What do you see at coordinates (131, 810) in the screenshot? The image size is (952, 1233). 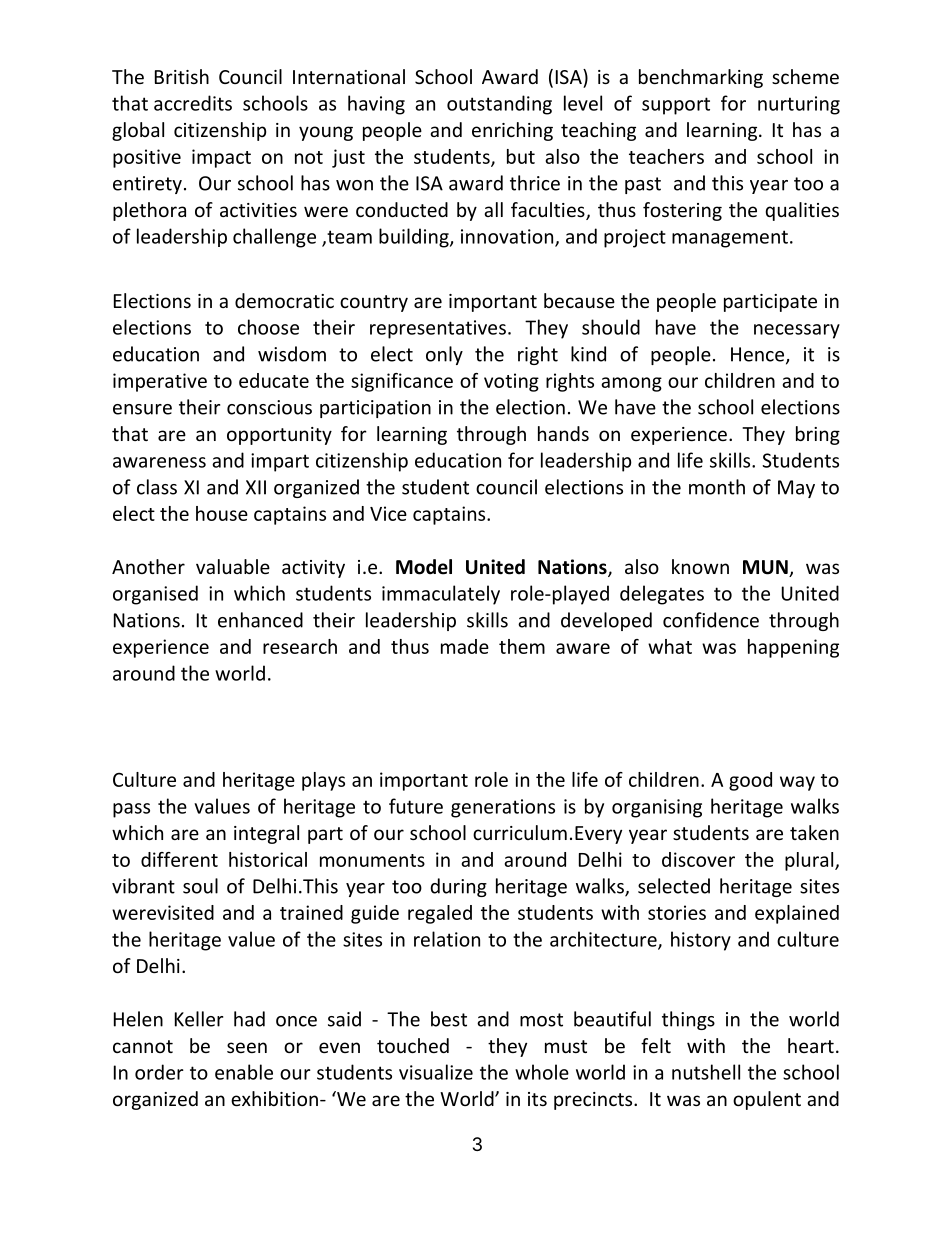 I see `pass` at bounding box center [131, 810].
